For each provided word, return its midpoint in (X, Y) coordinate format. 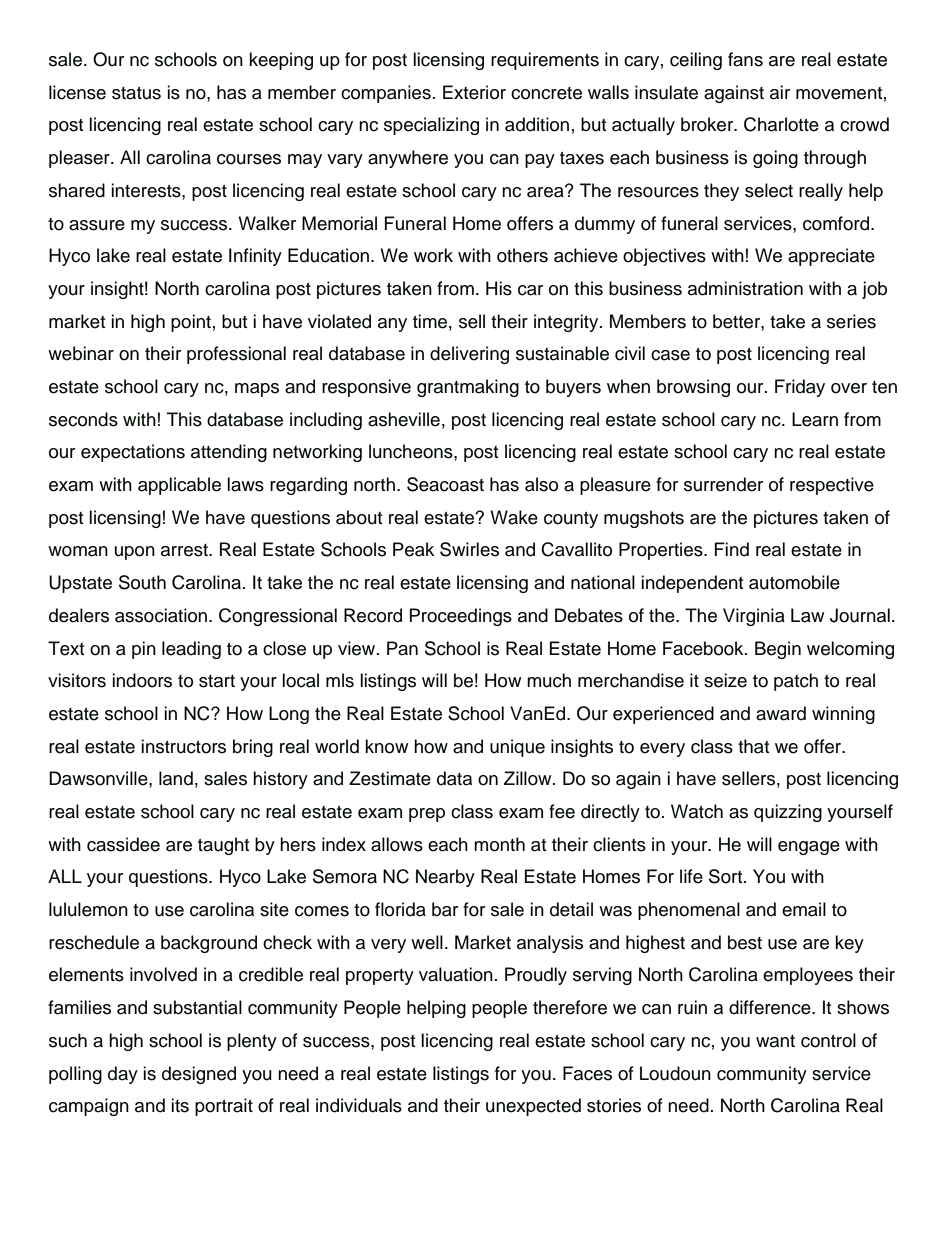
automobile (794, 582)
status (136, 93)
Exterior (474, 92)
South (142, 582)
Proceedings (461, 617)
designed (199, 1075)
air (780, 92)
